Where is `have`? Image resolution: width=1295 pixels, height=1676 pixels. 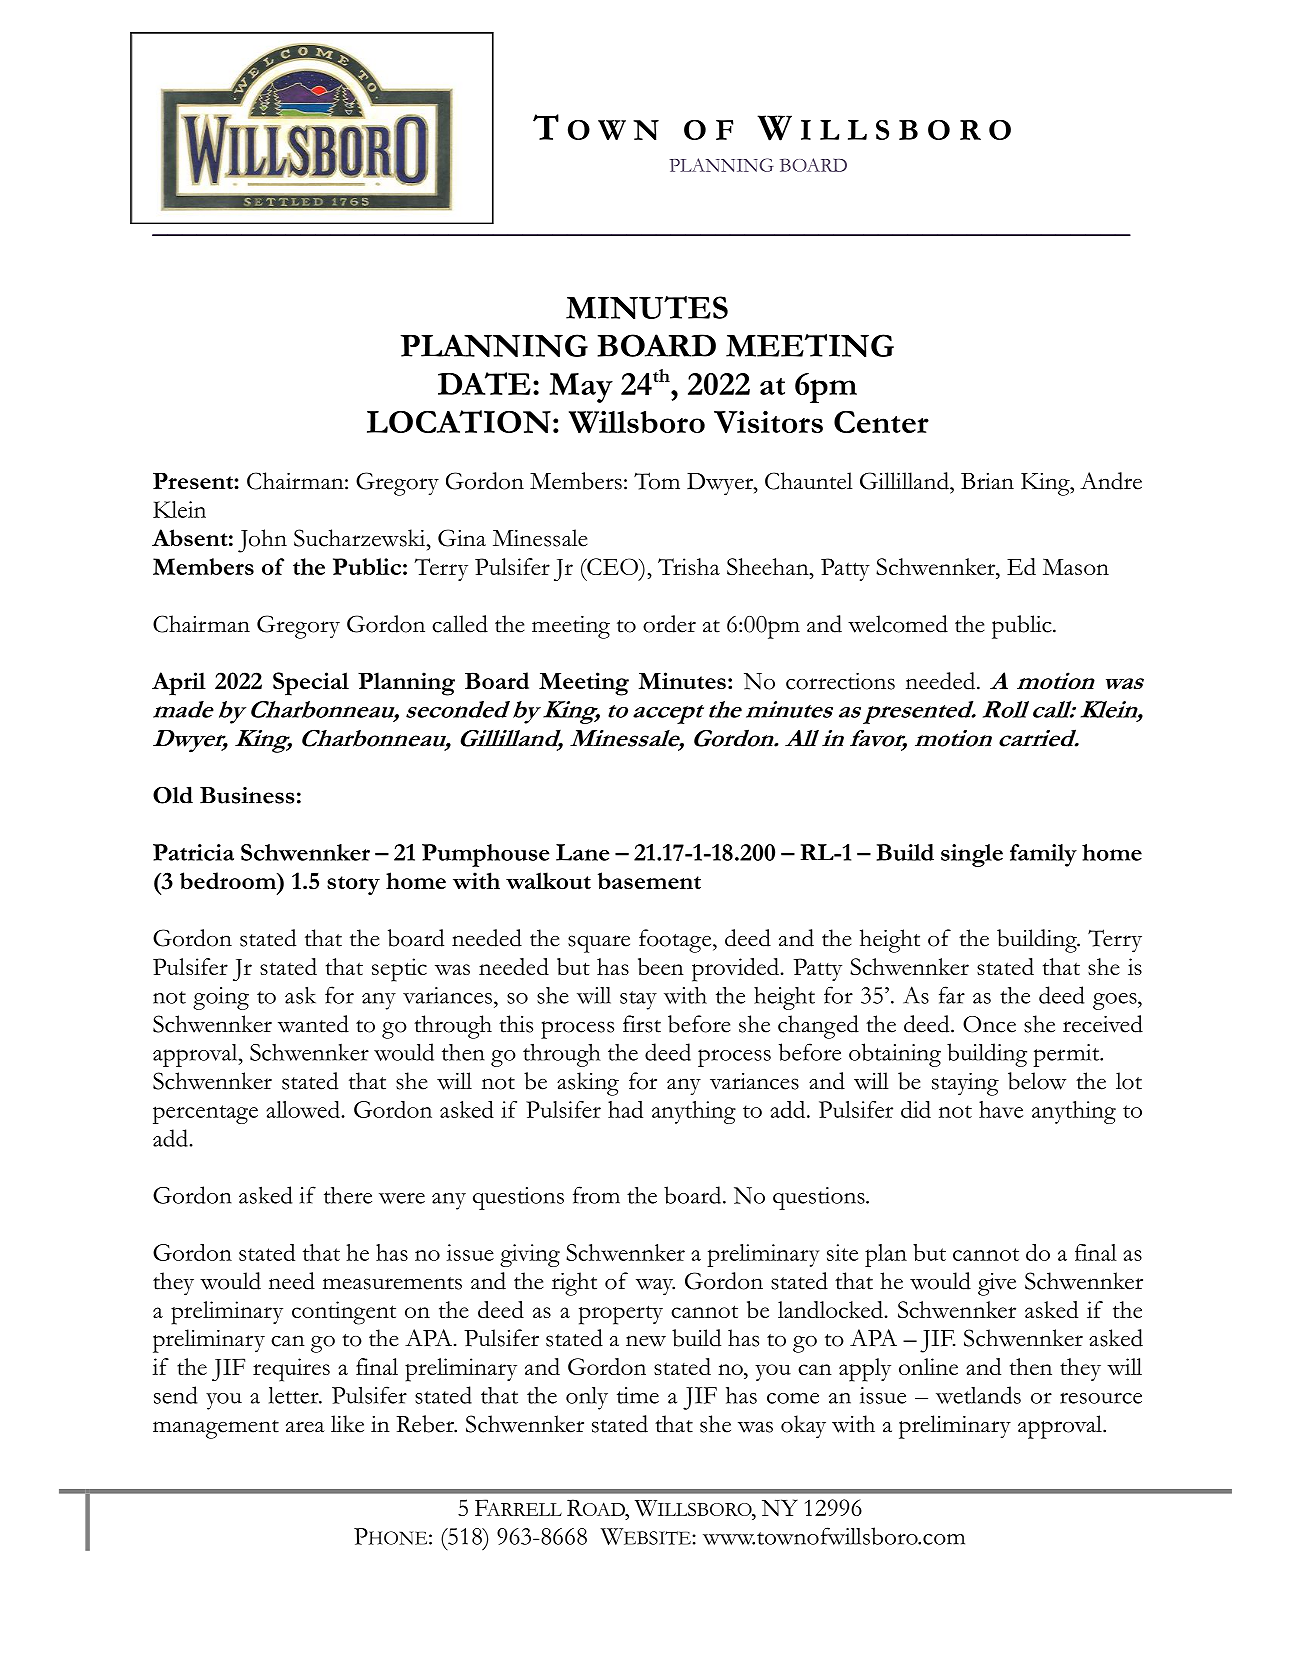 have is located at coordinates (1001, 1109).
